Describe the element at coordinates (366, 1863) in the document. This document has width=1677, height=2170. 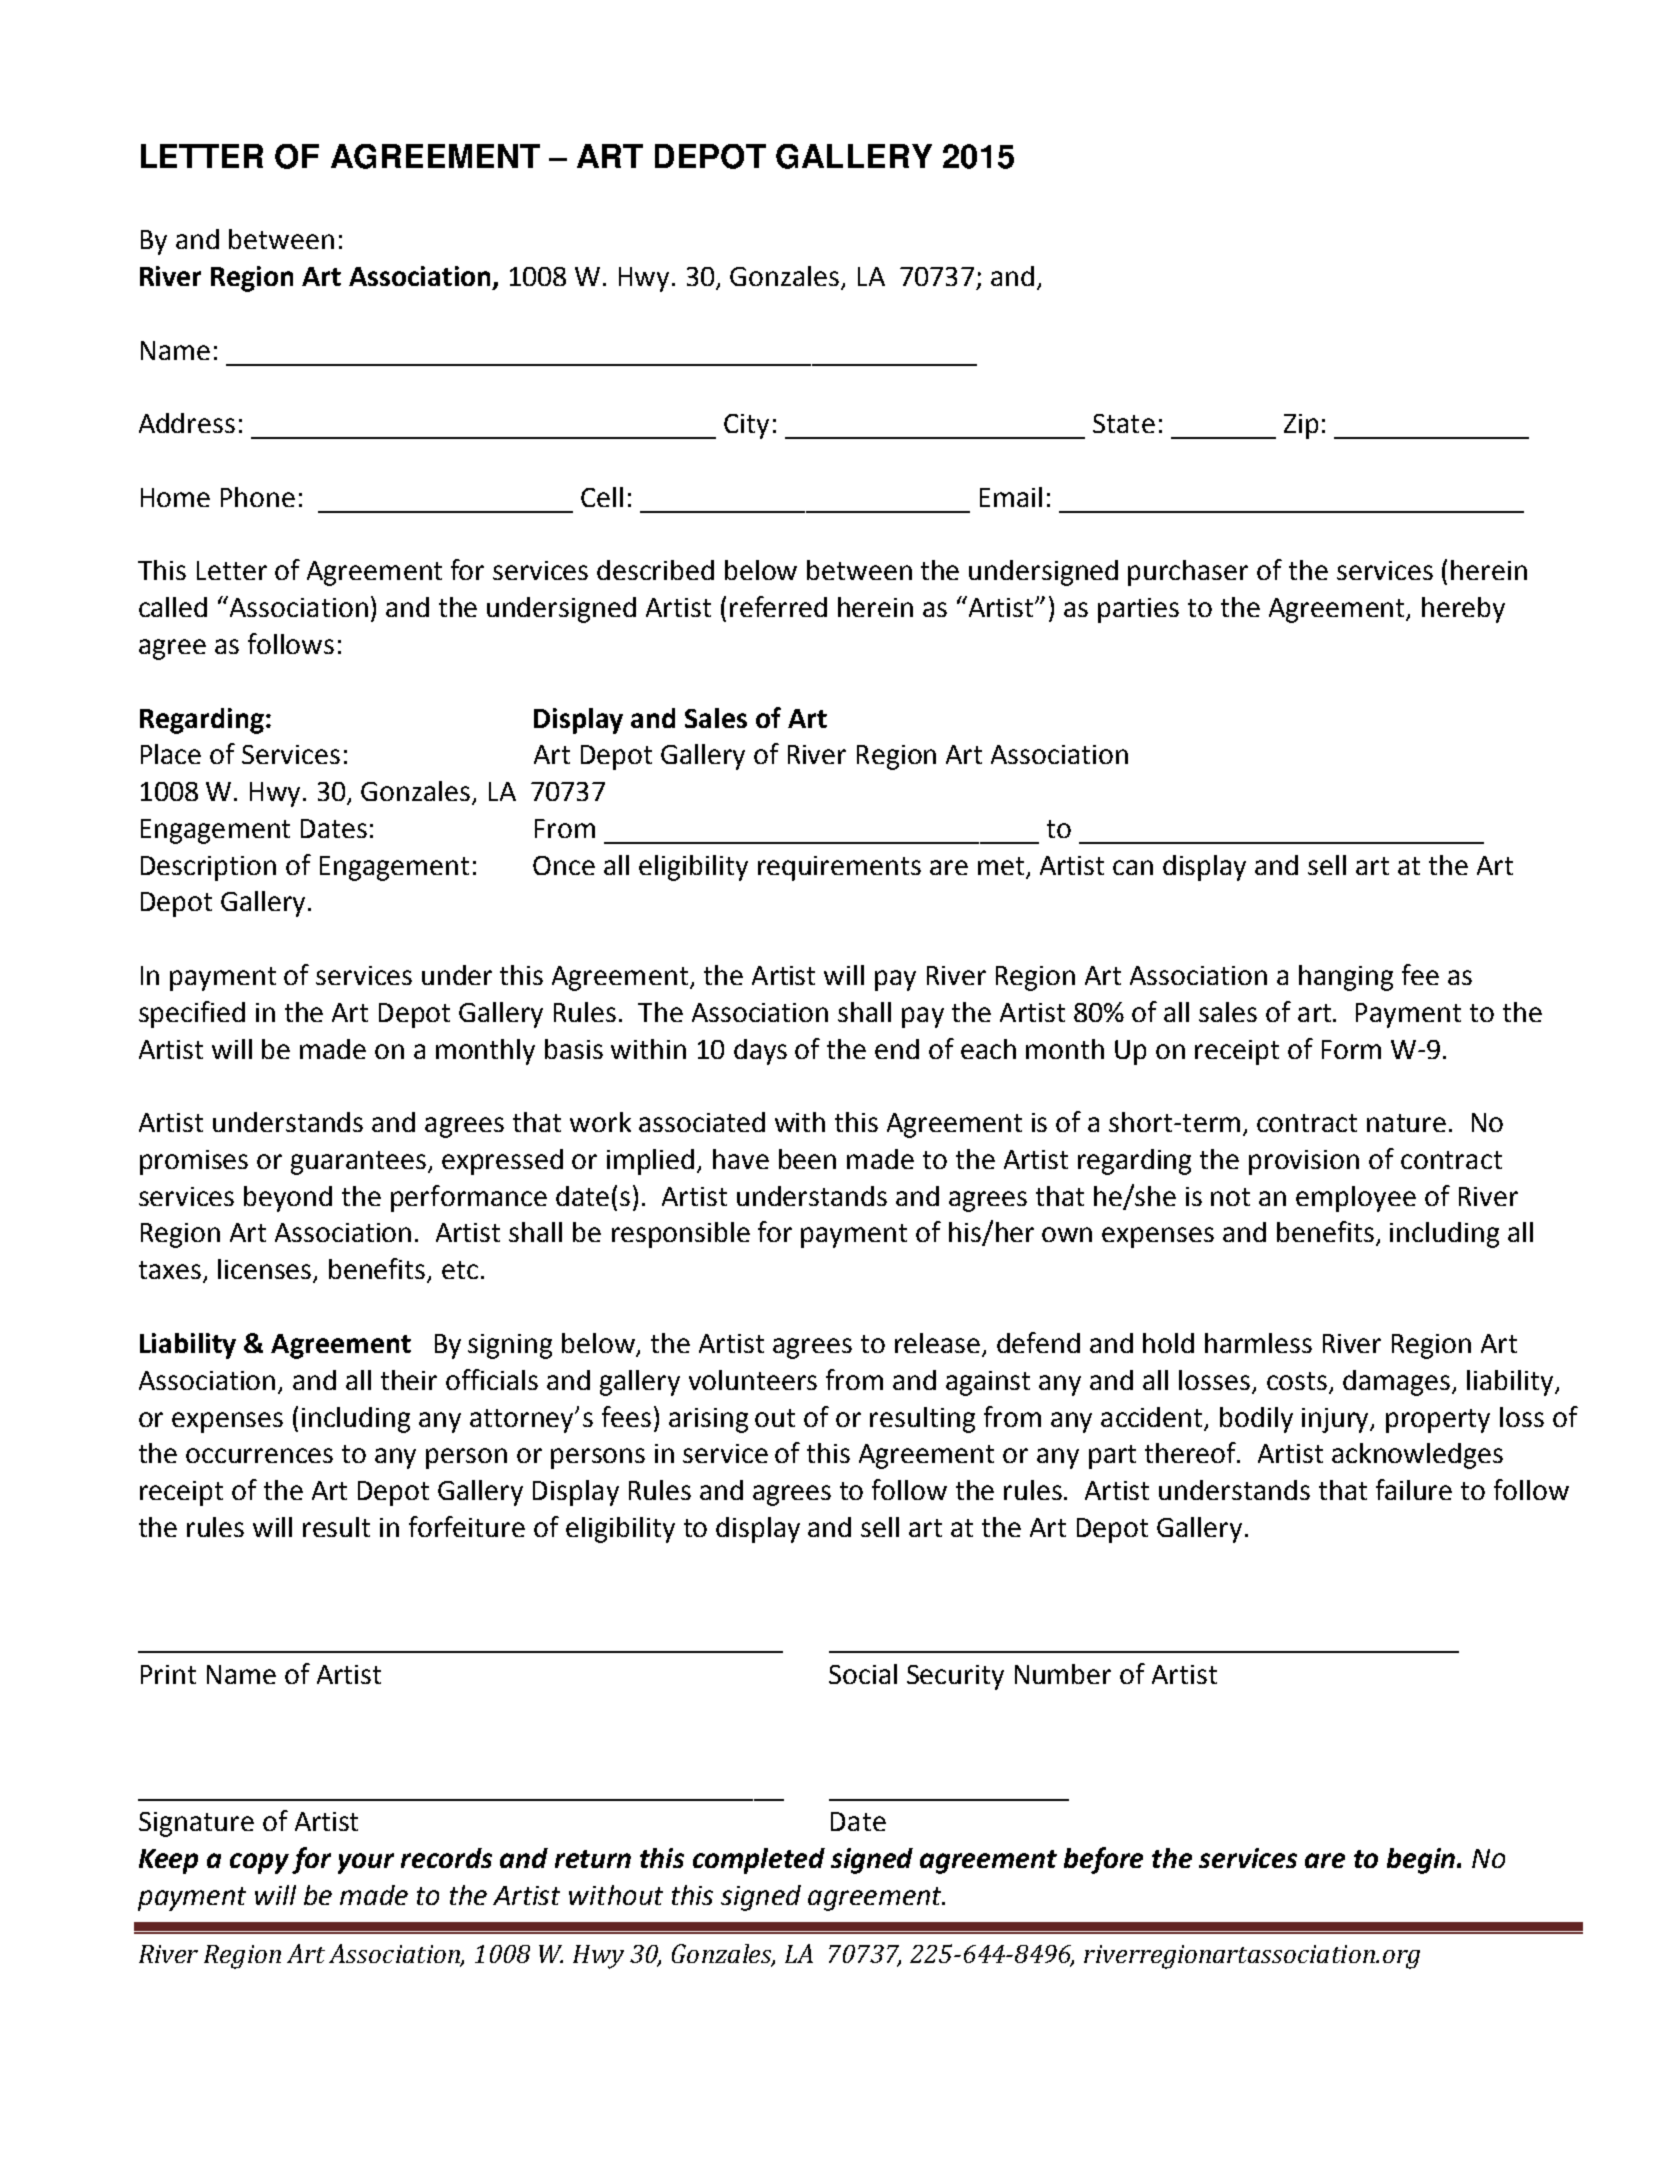
I see `your` at that location.
